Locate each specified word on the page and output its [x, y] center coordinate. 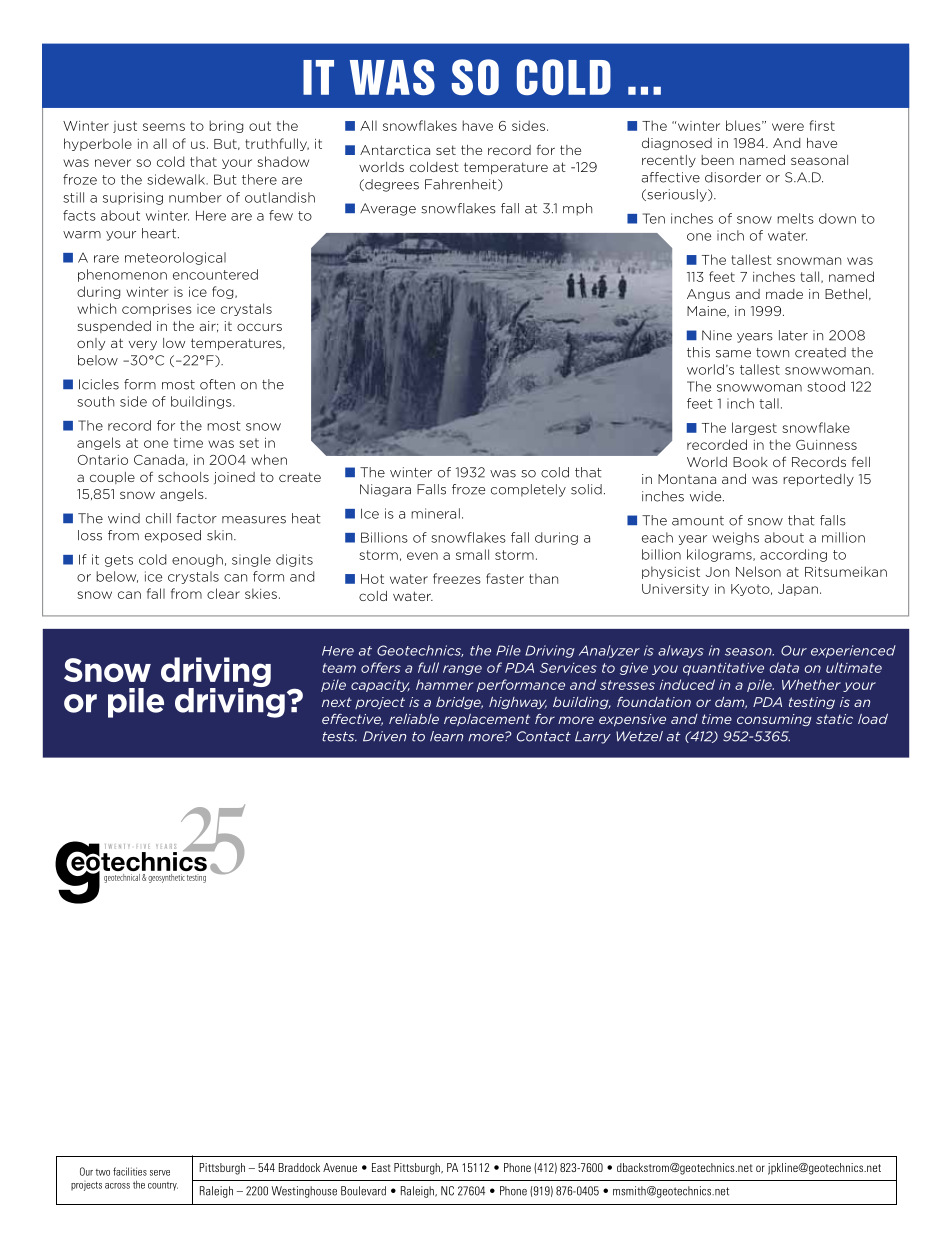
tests [339, 737]
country [163, 1186]
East [381, 1167]
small [472, 554]
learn [446, 736]
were [788, 127]
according [793, 555]
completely [528, 490]
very [143, 345]
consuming [774, 720]
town [772, 353]
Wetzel [639, 736]
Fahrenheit [462, 185]
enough [197, 560]
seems [164, 127]
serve [160, 1173]
